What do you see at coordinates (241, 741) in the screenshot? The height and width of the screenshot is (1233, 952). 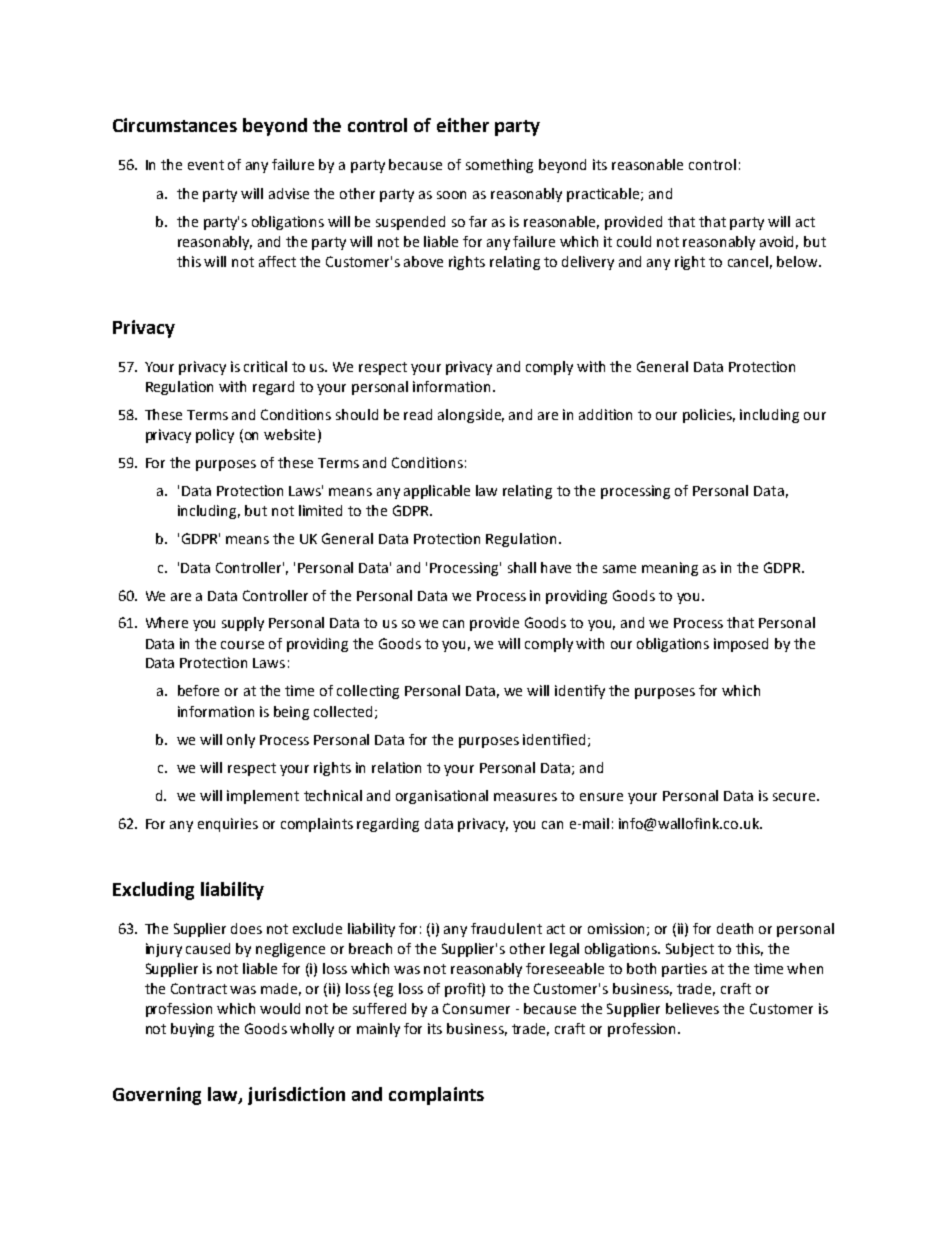 I see `only` at bounding box center [241, 741].
